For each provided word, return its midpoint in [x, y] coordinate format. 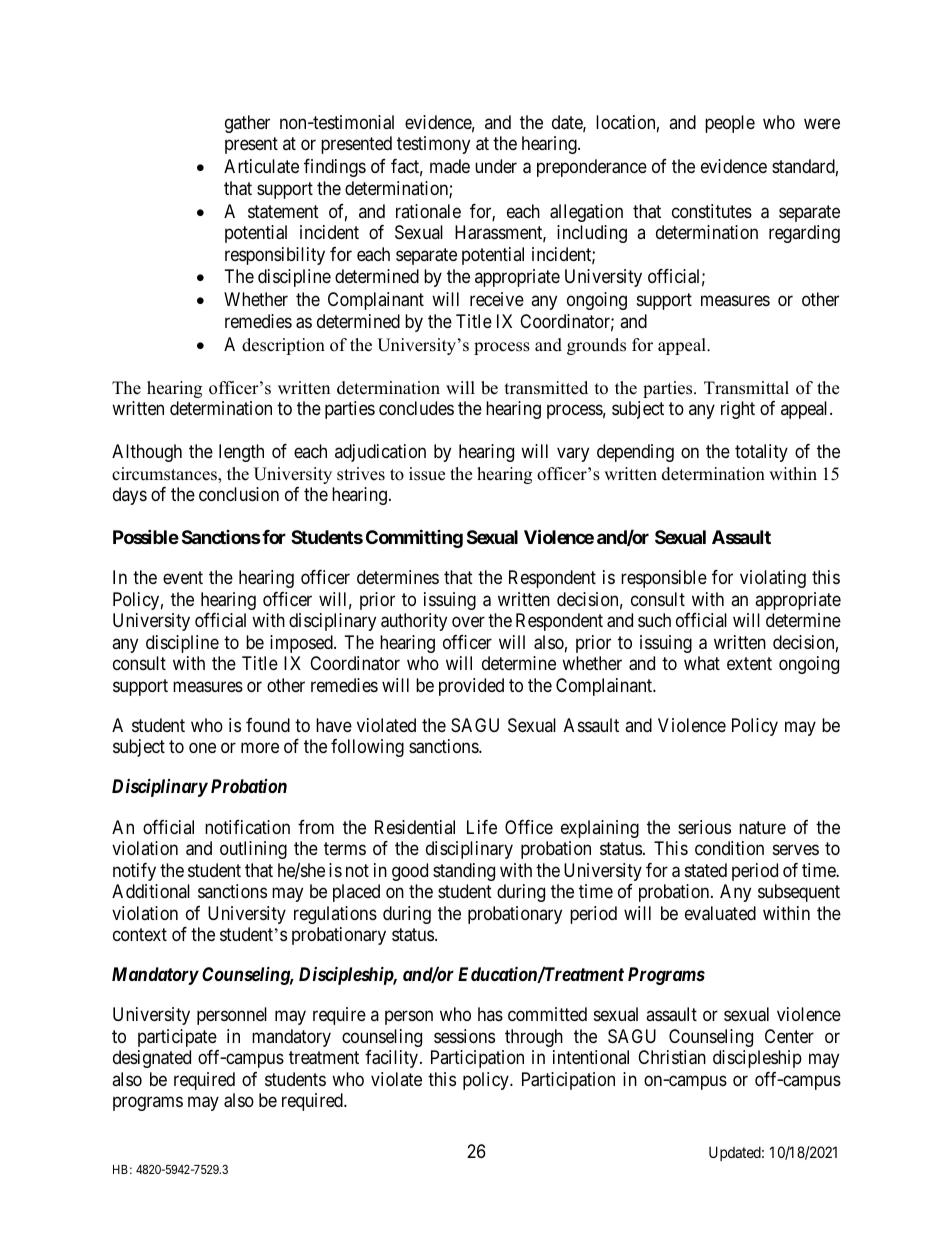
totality [761, 453]
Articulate [261, 166]
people [730, 124]
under [496, 166]
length [241, 453]
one [202, 748]
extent [749, 663]
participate [177, 1038]
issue [427, 474]
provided [471, 687]
